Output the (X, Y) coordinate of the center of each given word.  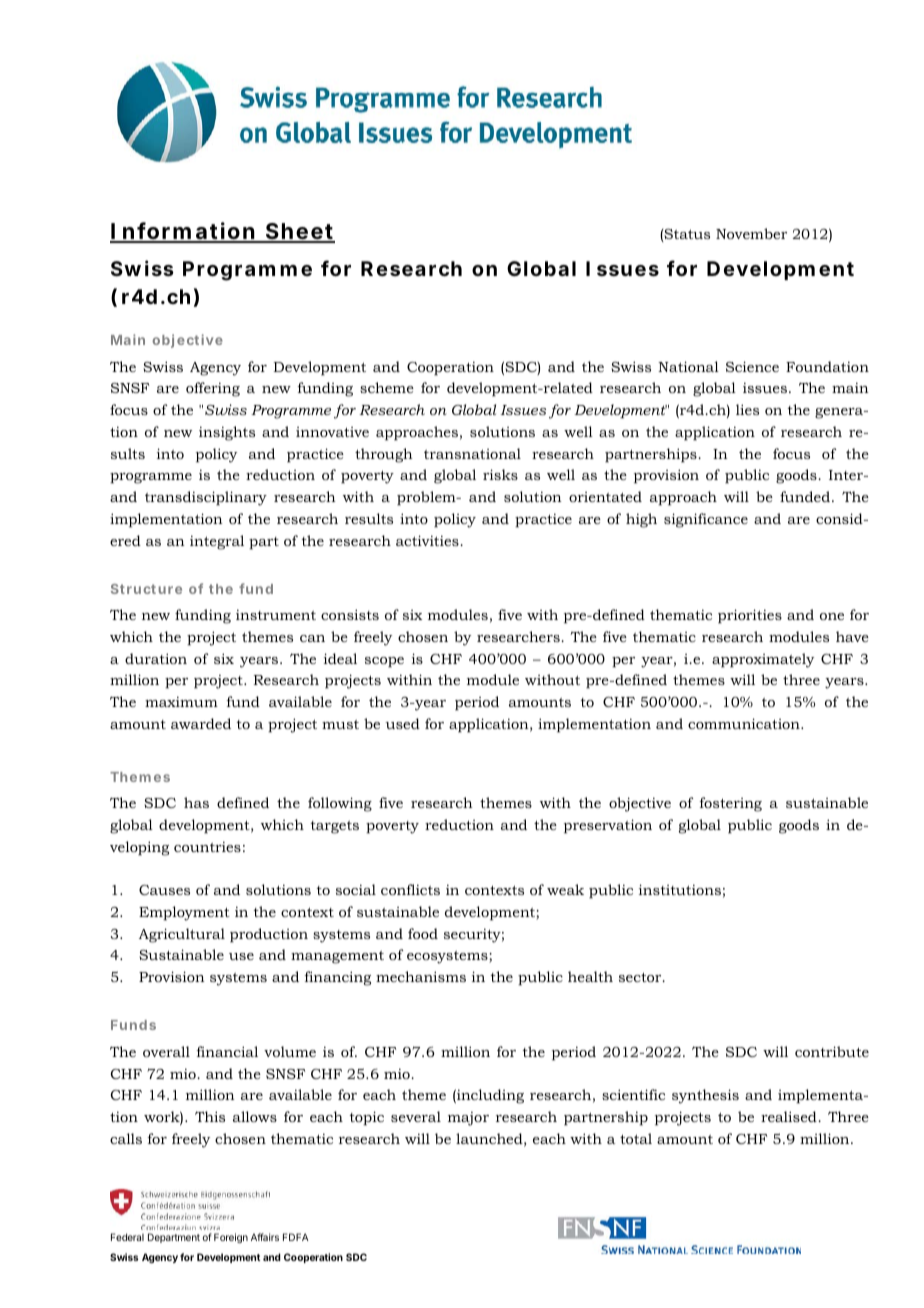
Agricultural (182, 935)
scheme (387, 387)
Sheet (299, 232)
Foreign (231, 1238)
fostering (731, 804)
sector (641, 977)
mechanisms (421, 976)
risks (500, 474)
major (468, 1119)
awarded (201, 723)
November (751, 233)
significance (706, 520)
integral (217, 542)
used (402, 723)
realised (789, 1116)
